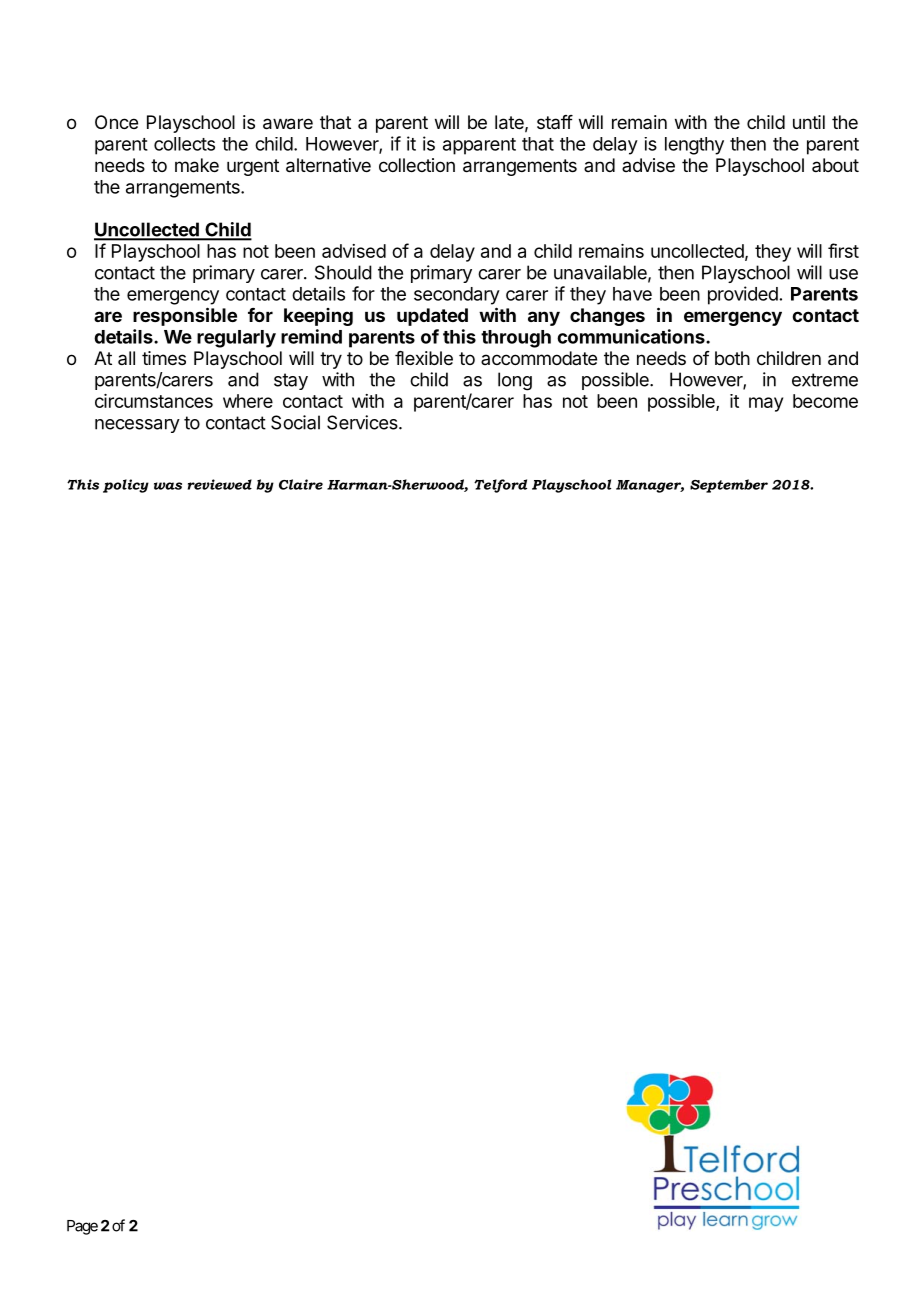 The height and width of the image is (1308, 924). Describe the element at coordinates (732, 358) in the image. I see `both` at that location.
